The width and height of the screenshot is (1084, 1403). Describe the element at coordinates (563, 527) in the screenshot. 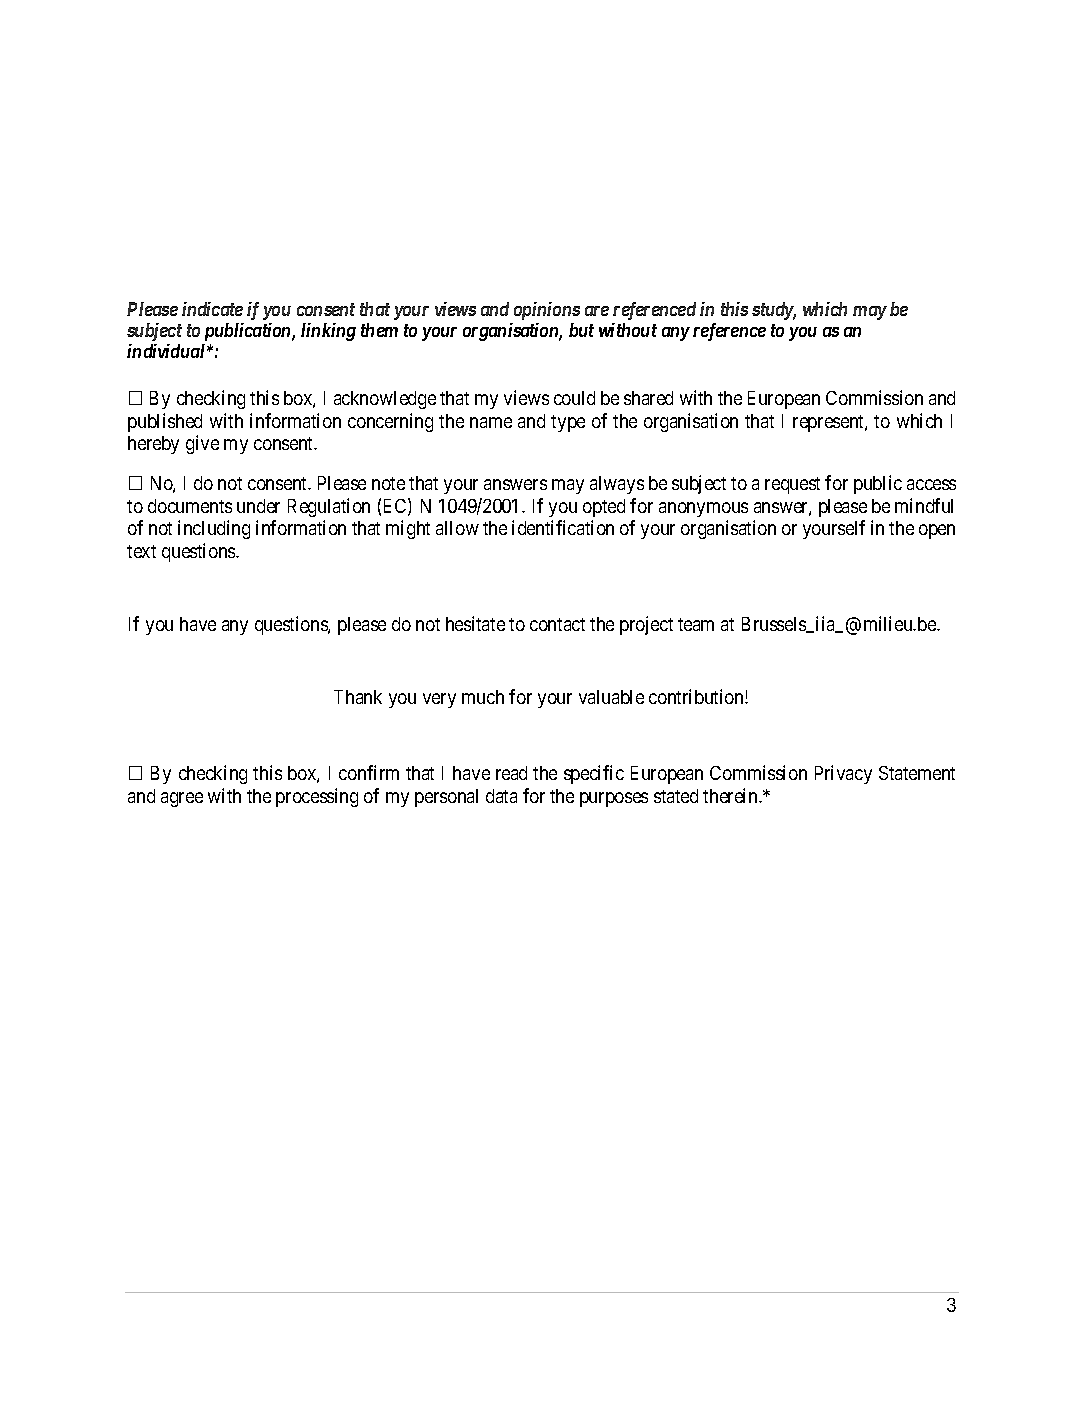

I see `identification` at that location.
